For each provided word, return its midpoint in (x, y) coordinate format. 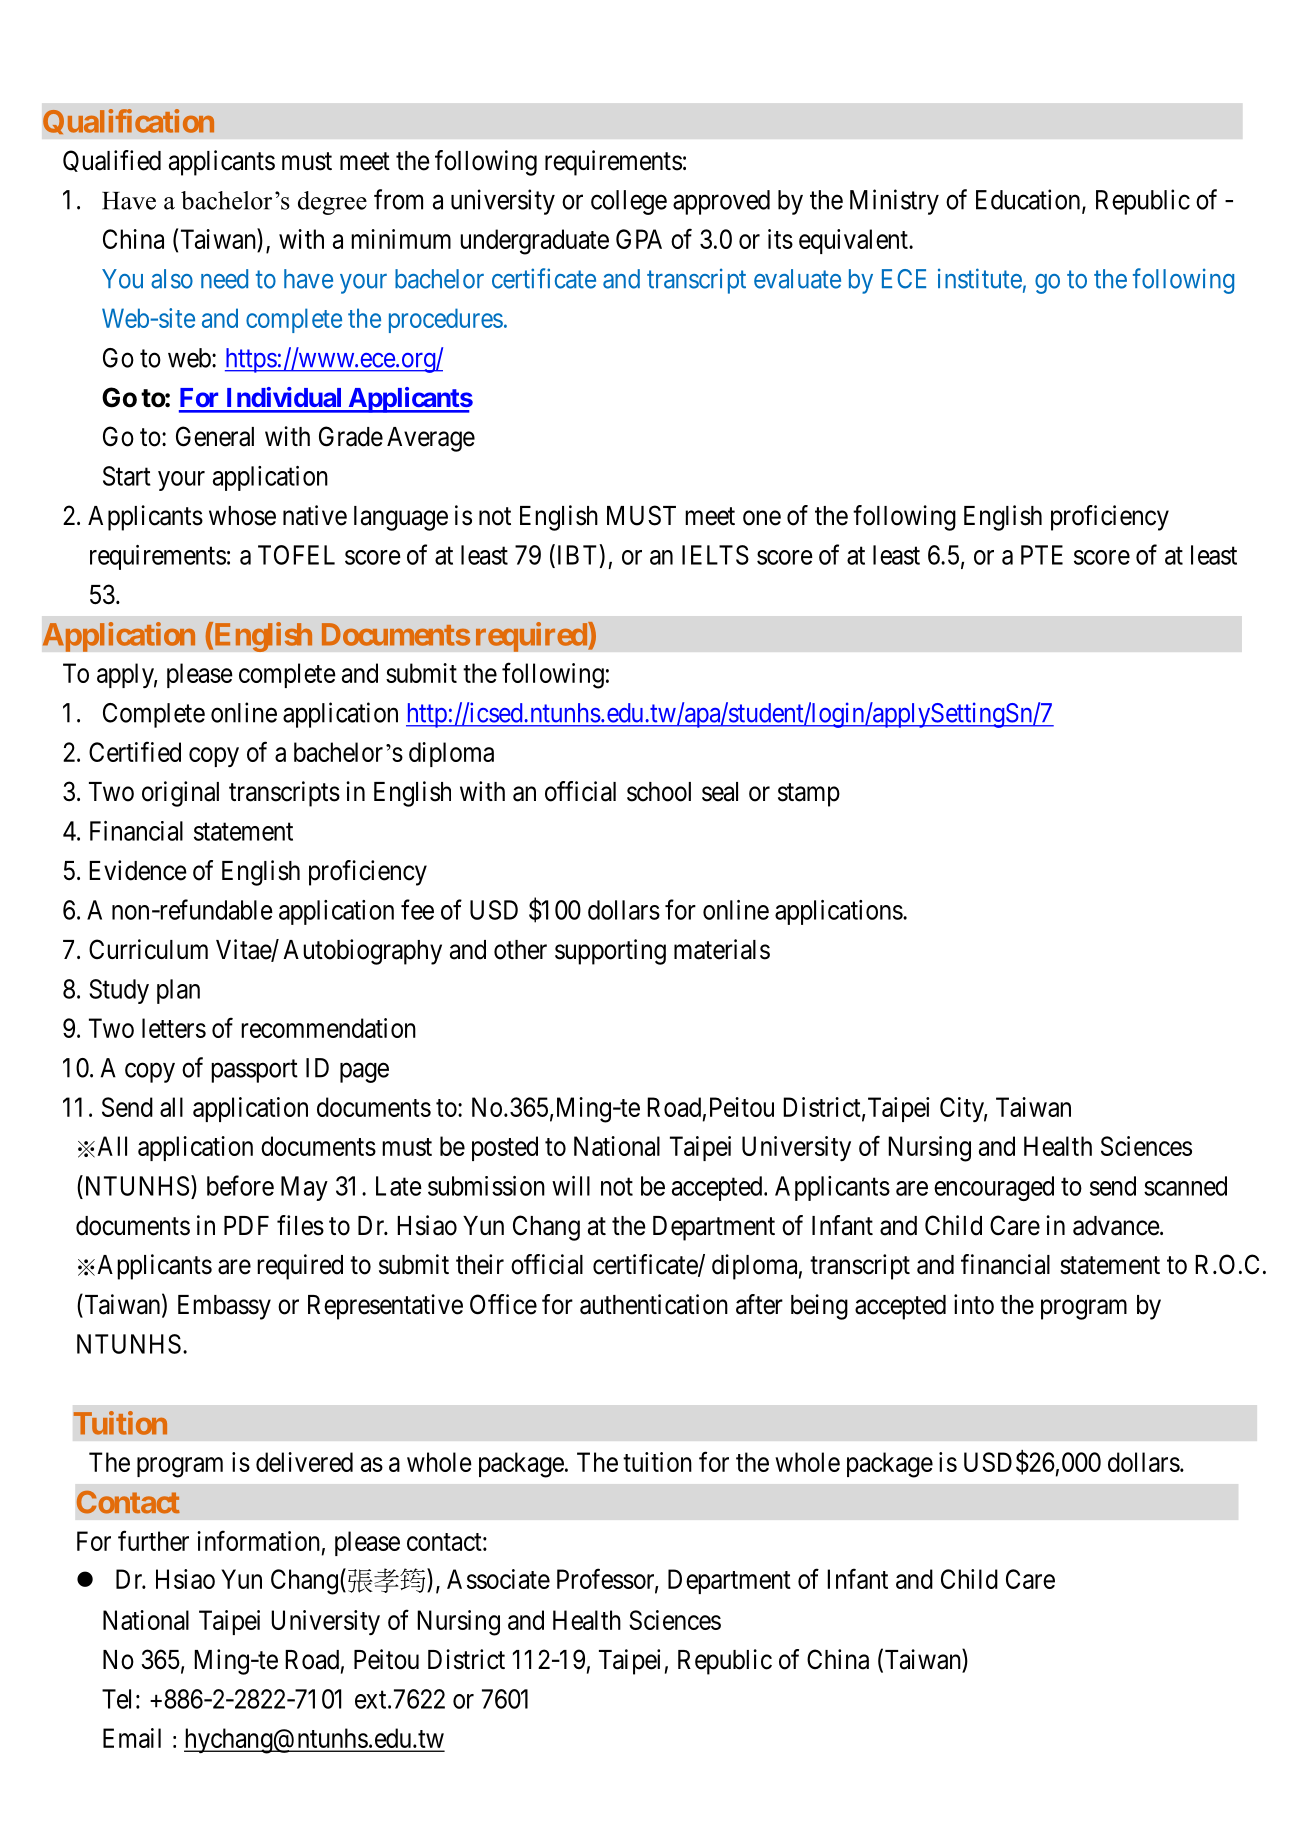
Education (1029, 200)
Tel (116, 1699)
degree (332, 203)
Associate (498, 1579)
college (629, 202)
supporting (610, 952)
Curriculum (148, 949)
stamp (809, 795)
